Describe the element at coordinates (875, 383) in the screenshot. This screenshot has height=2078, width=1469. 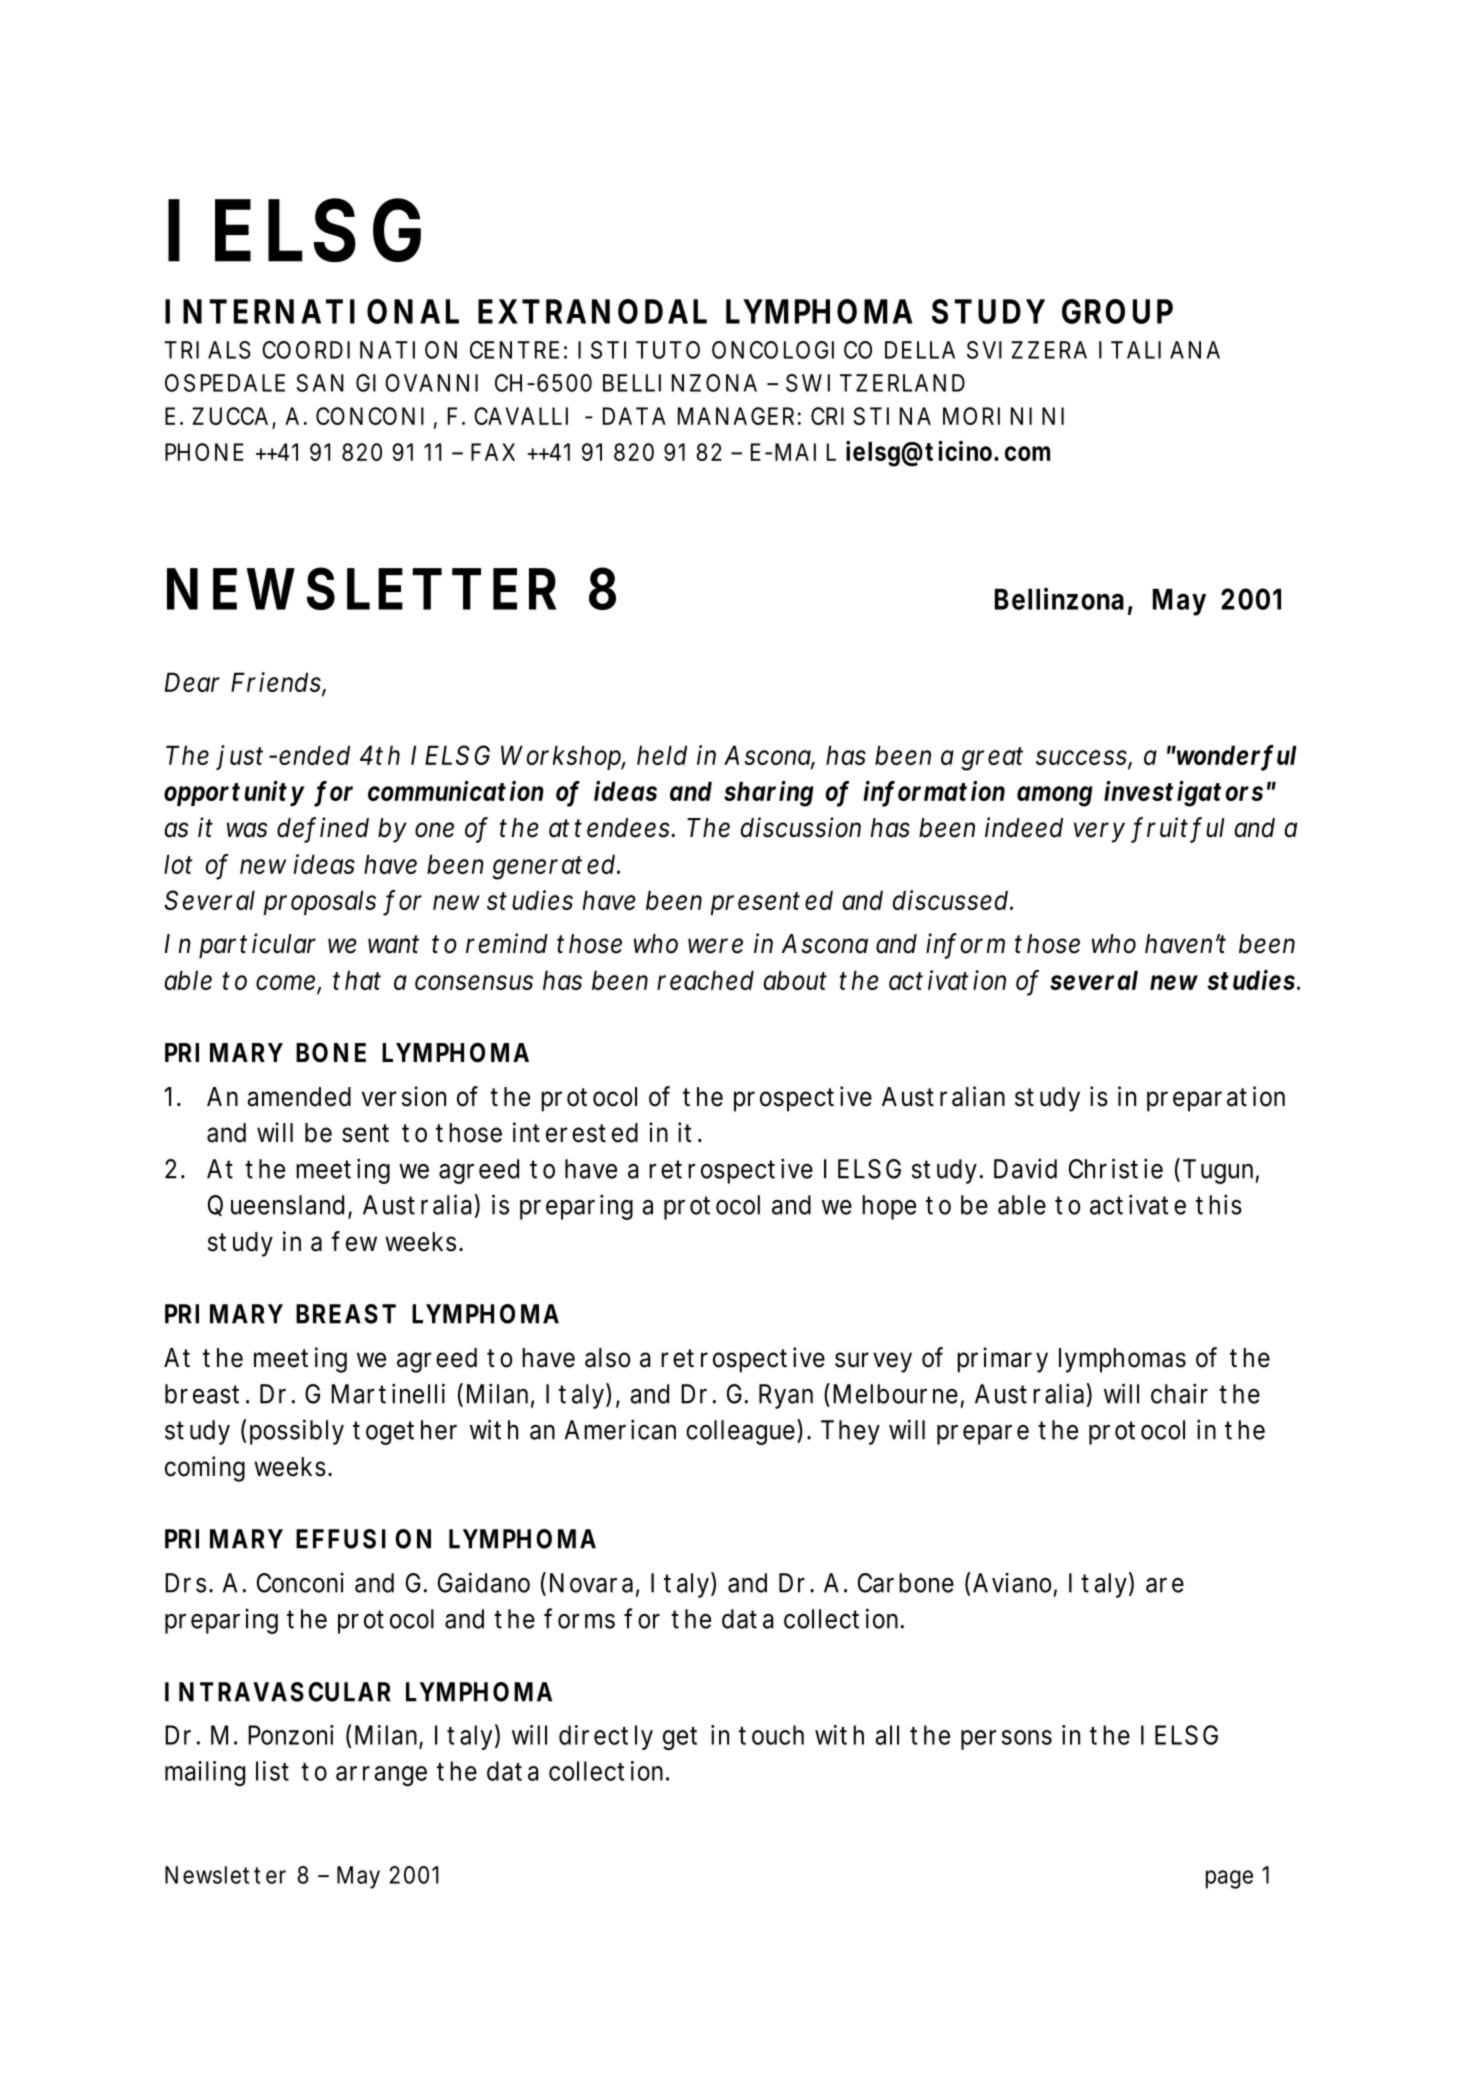
I see `SWITZERLAND` at that location.
